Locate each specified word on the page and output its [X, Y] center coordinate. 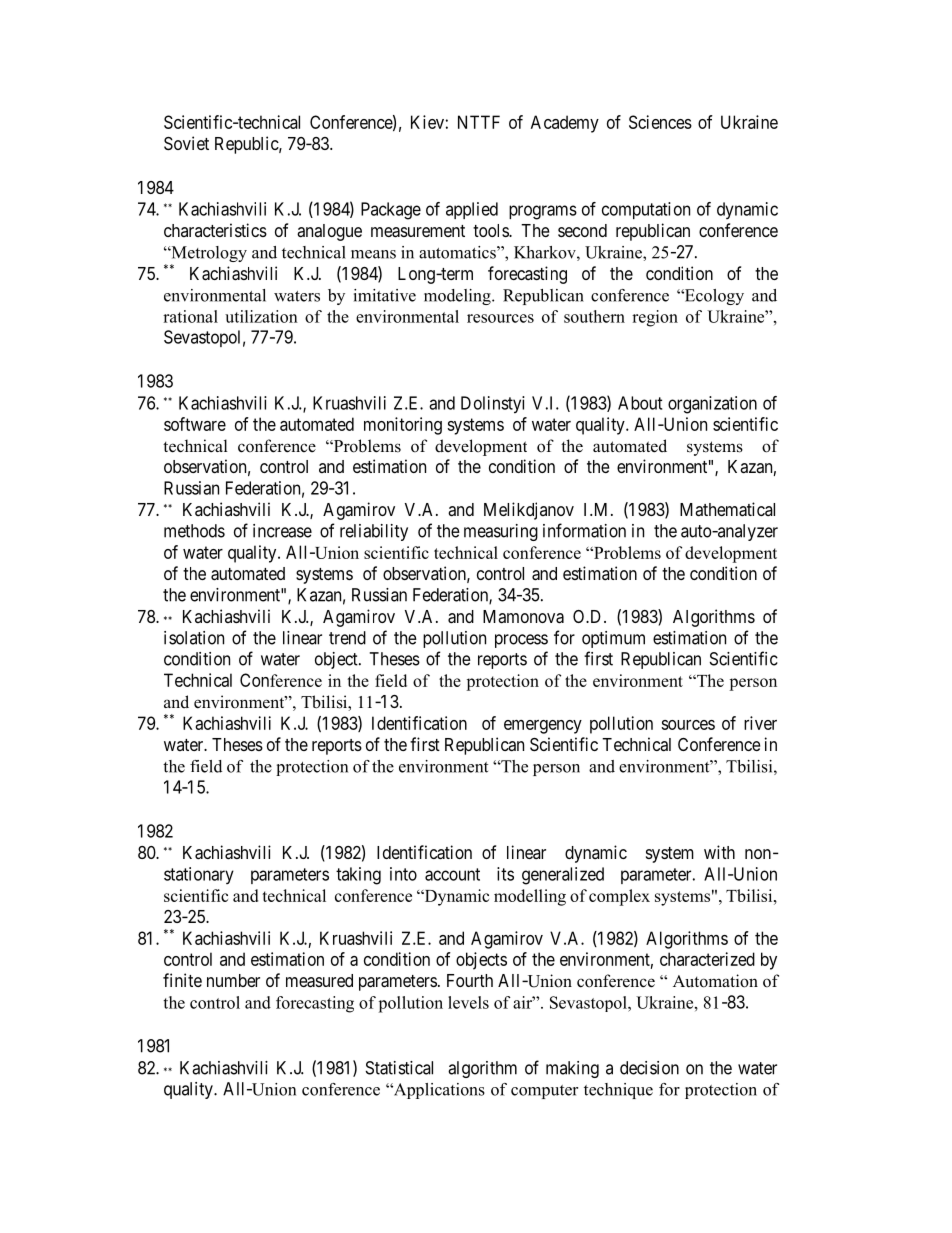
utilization [261, 316]
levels [468, 1002]
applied [472, 210]
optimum [613, 639]
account [452, 874]
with [719, 852]
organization [712, 405]
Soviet [186, 143]
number [233, 980]
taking [358, 876]
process [521, 641]
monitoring [403, 426]
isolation [194, 638]
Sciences [660, 122]
